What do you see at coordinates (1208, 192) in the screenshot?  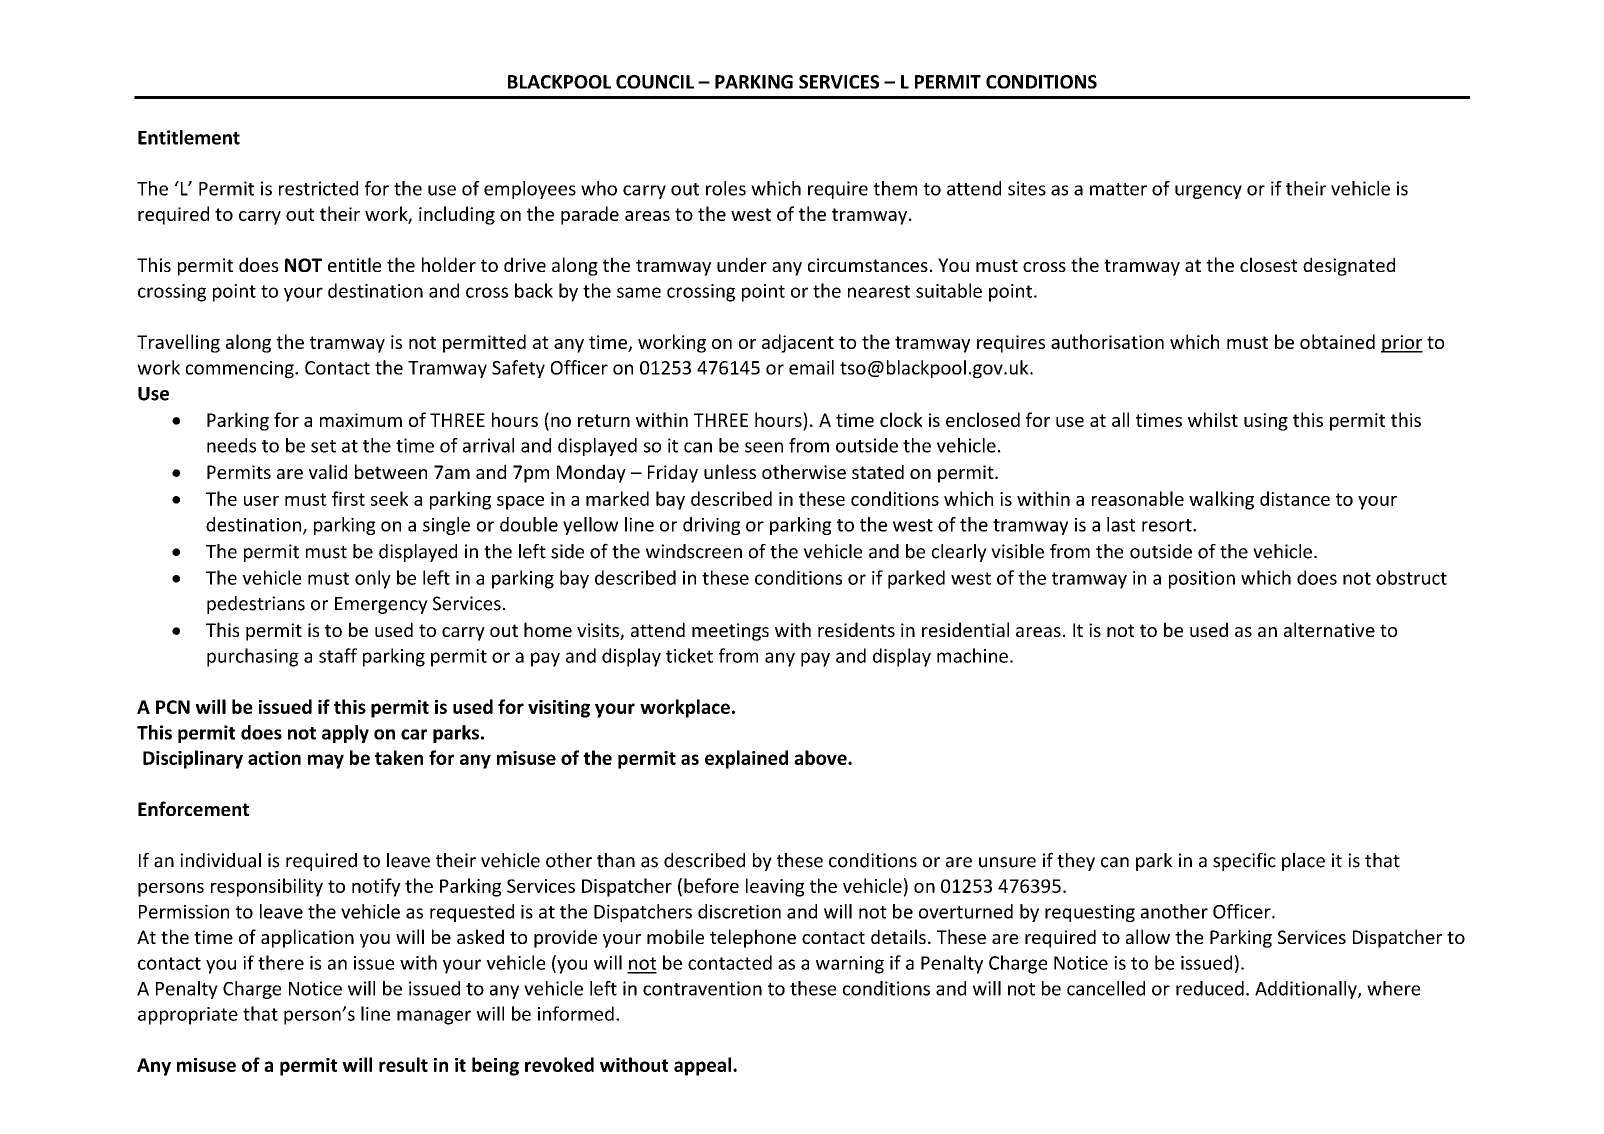 I see `urgency` at bounding box center [1208, 192].
